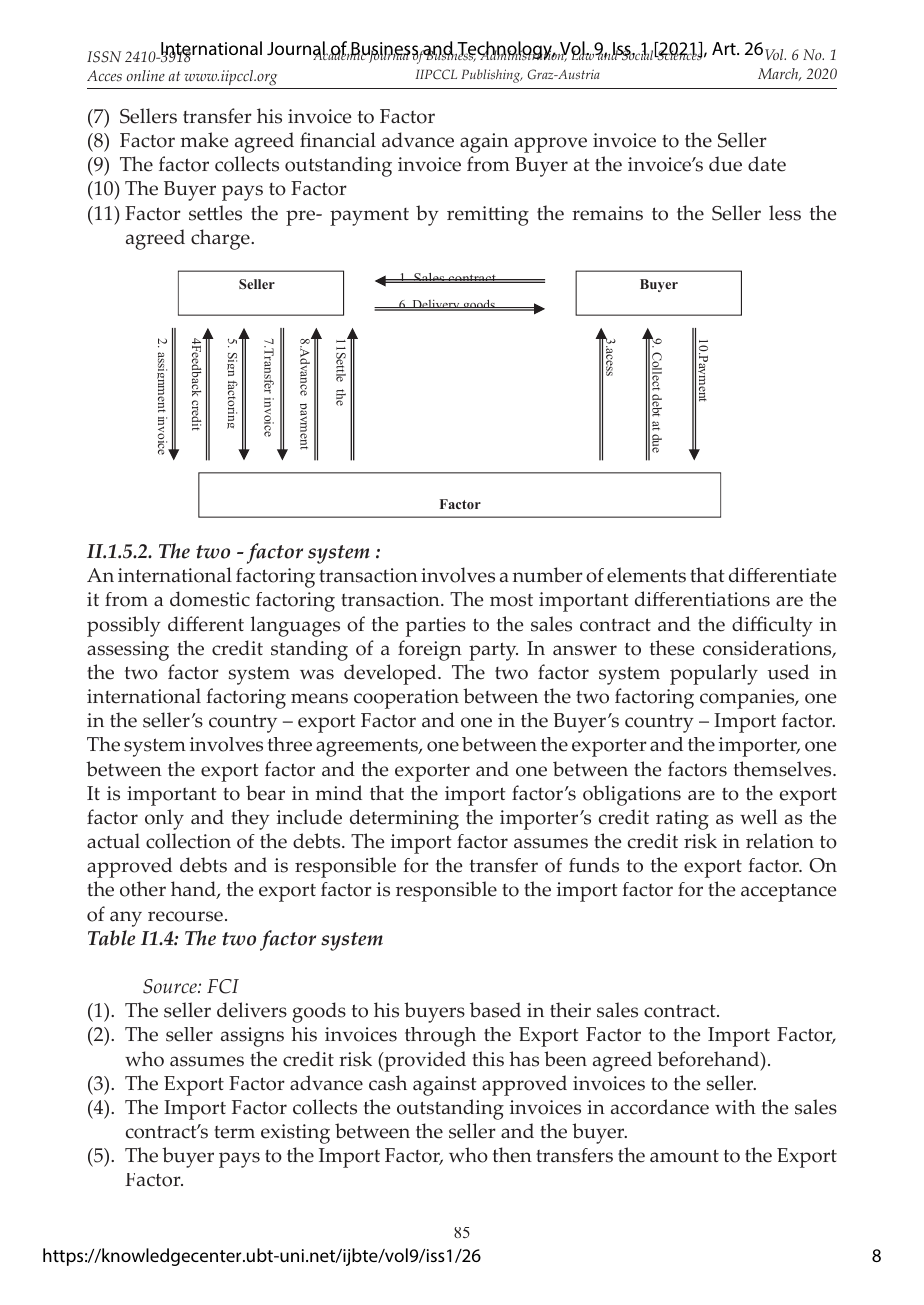  What do you see at coordinates (607, 213) in the page?
I see `remains` at bounding box center [607, 213].
